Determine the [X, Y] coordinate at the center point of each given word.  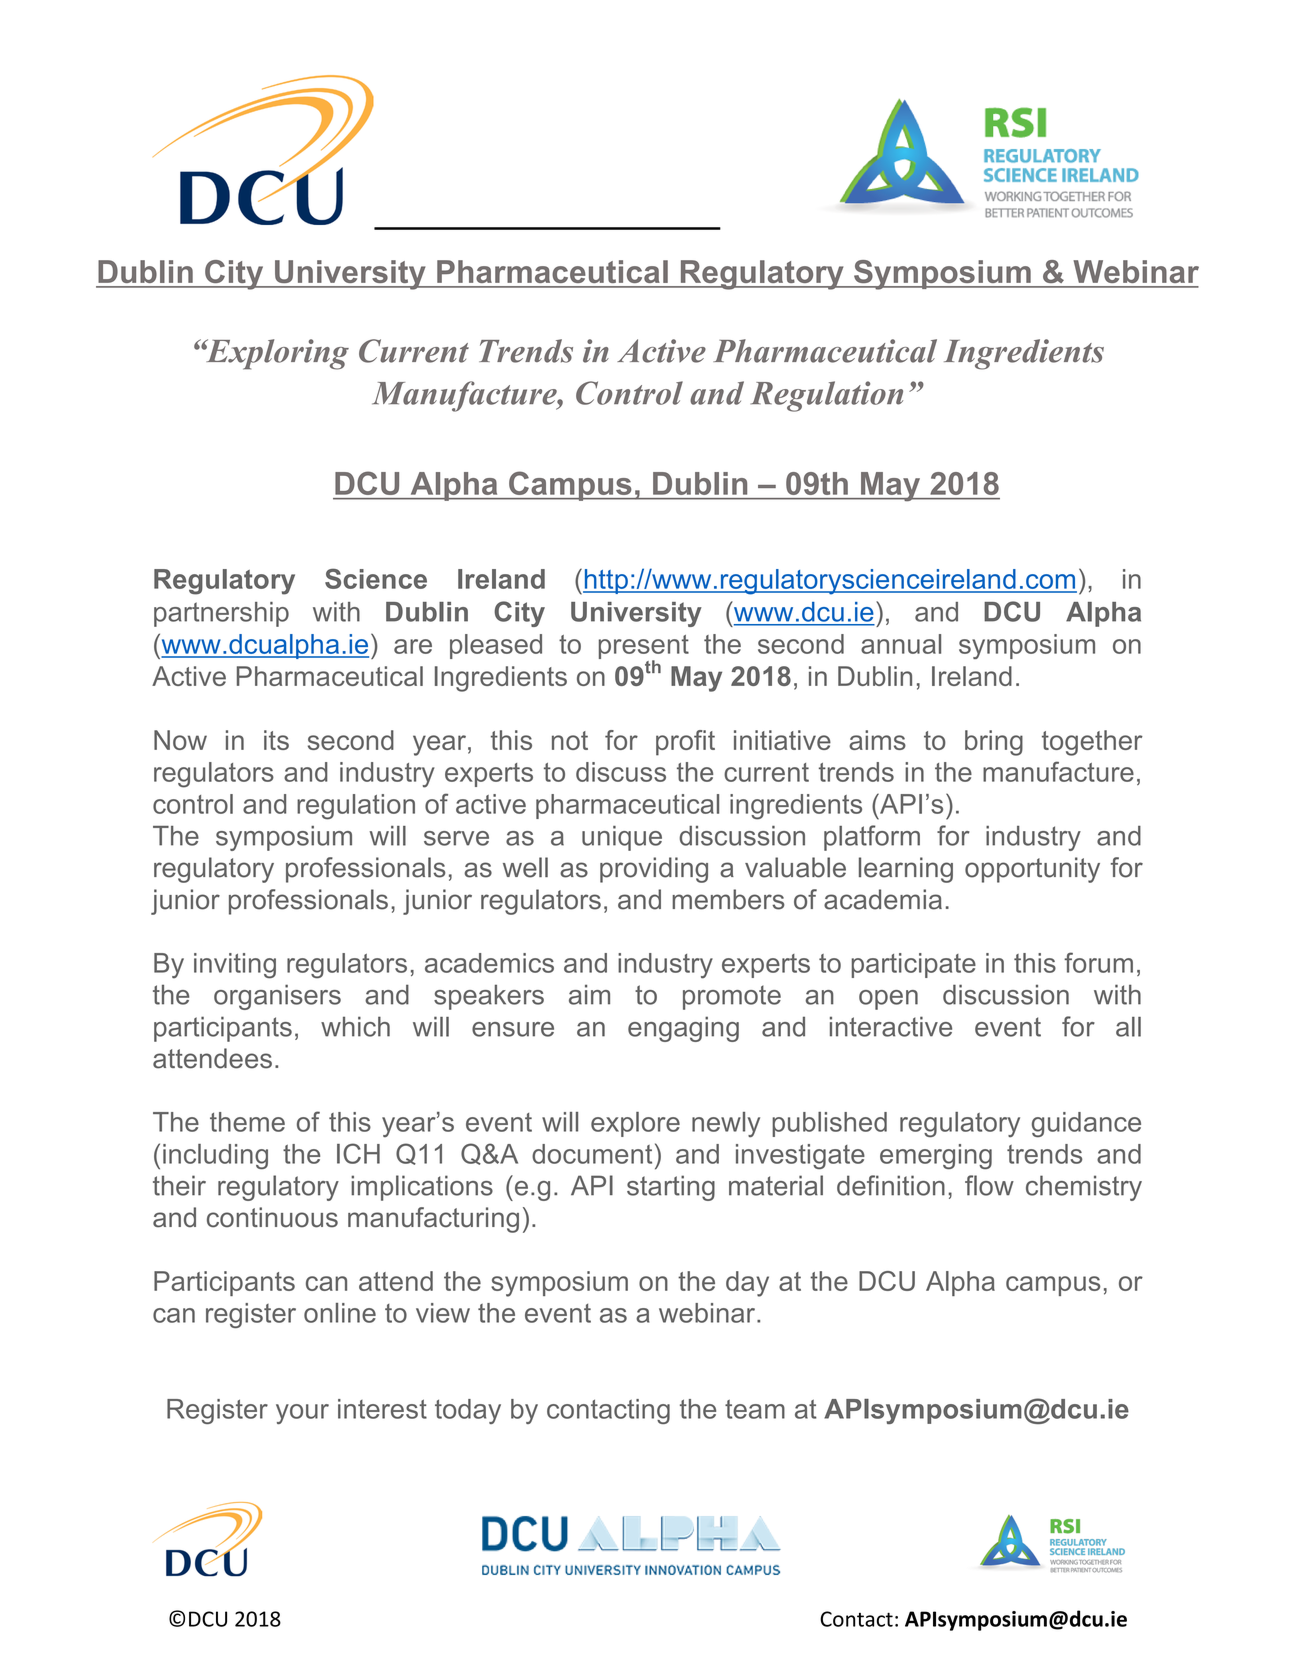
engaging [683, 1029]
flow [989, 1185]
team [755, 1409]
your [302, 1414]
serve [456, 838]
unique [622, 838]
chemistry [1084, 1188]
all [1128, 1027]
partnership [221, 614]
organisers [277, 997]
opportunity [1032, 870]
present [644, 648]
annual [901, 644]
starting [671, 1188]
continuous [272, 1217]
